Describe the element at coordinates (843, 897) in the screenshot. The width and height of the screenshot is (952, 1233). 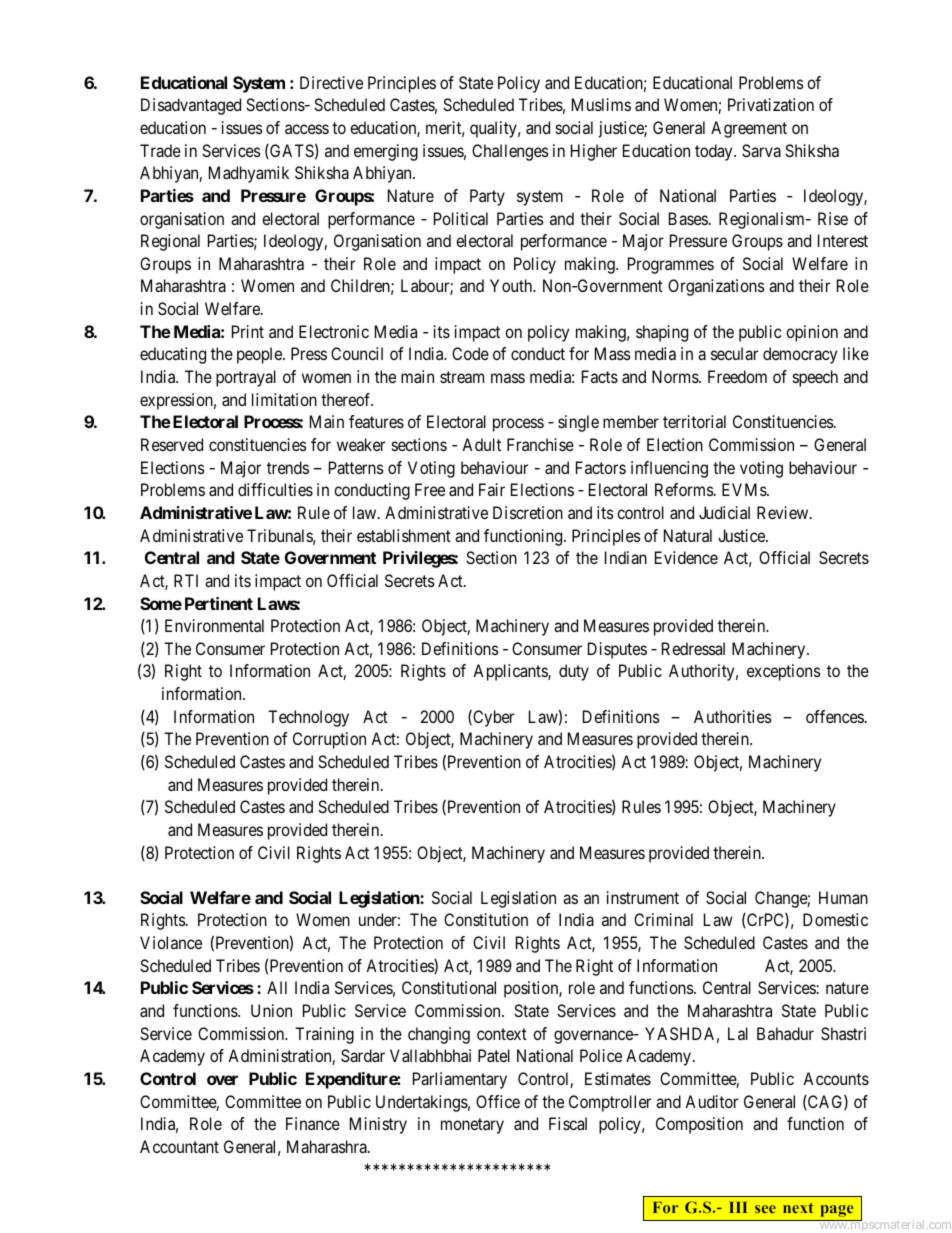
I see `Human` at that location.
